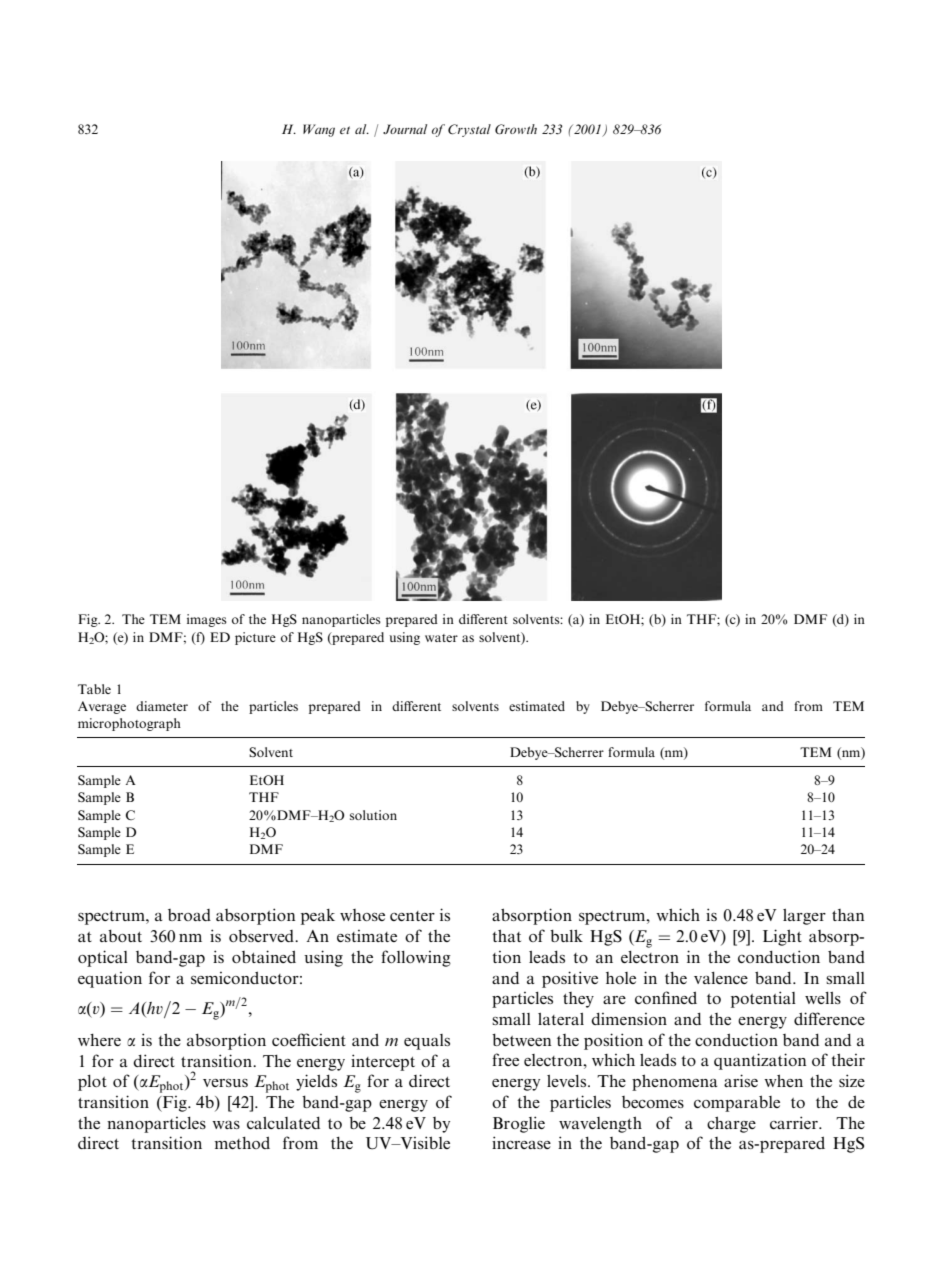 This page has height=1288, width=943. I want to click on Growth, so click(516, 129).
